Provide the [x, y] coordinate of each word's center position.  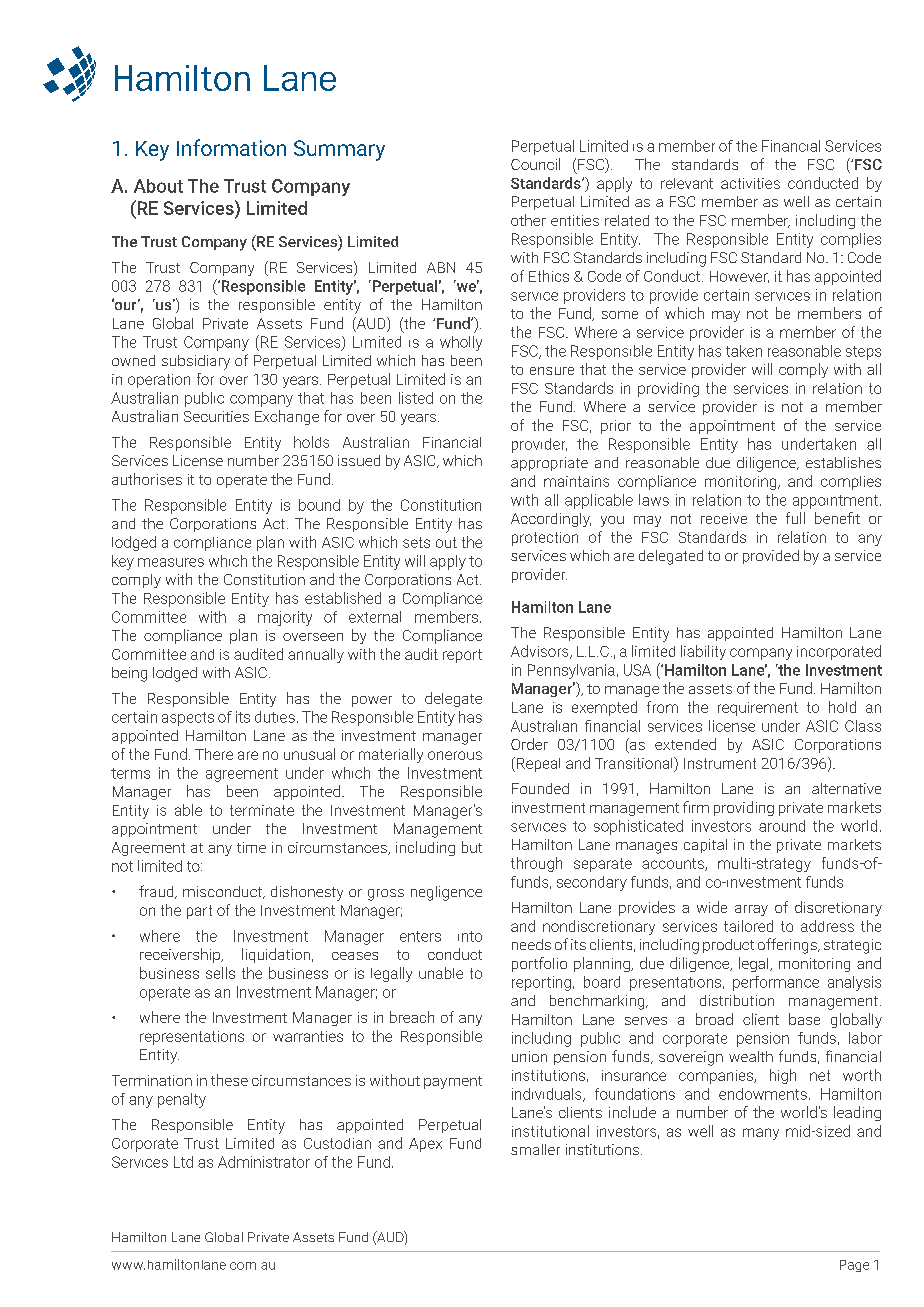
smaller [535, 1149]
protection [545, 539]
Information [231, 147]
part [199, 912]
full [795, 518]
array [751, 910]
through [536, 864]
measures [171, 562]
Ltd [183, 1162]
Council [535, 164]
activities [750, 183]
